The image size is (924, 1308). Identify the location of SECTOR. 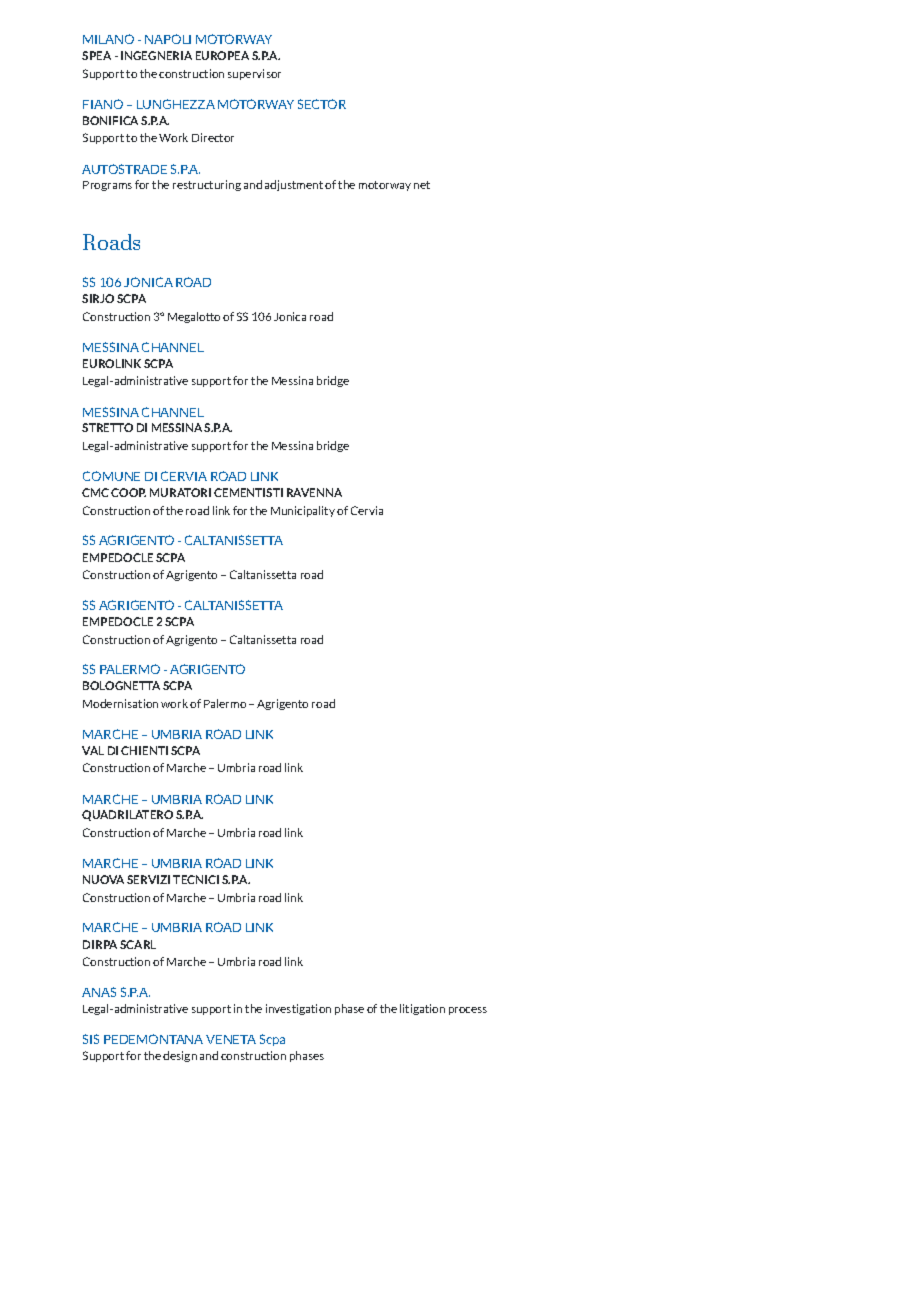
(322, 104).
